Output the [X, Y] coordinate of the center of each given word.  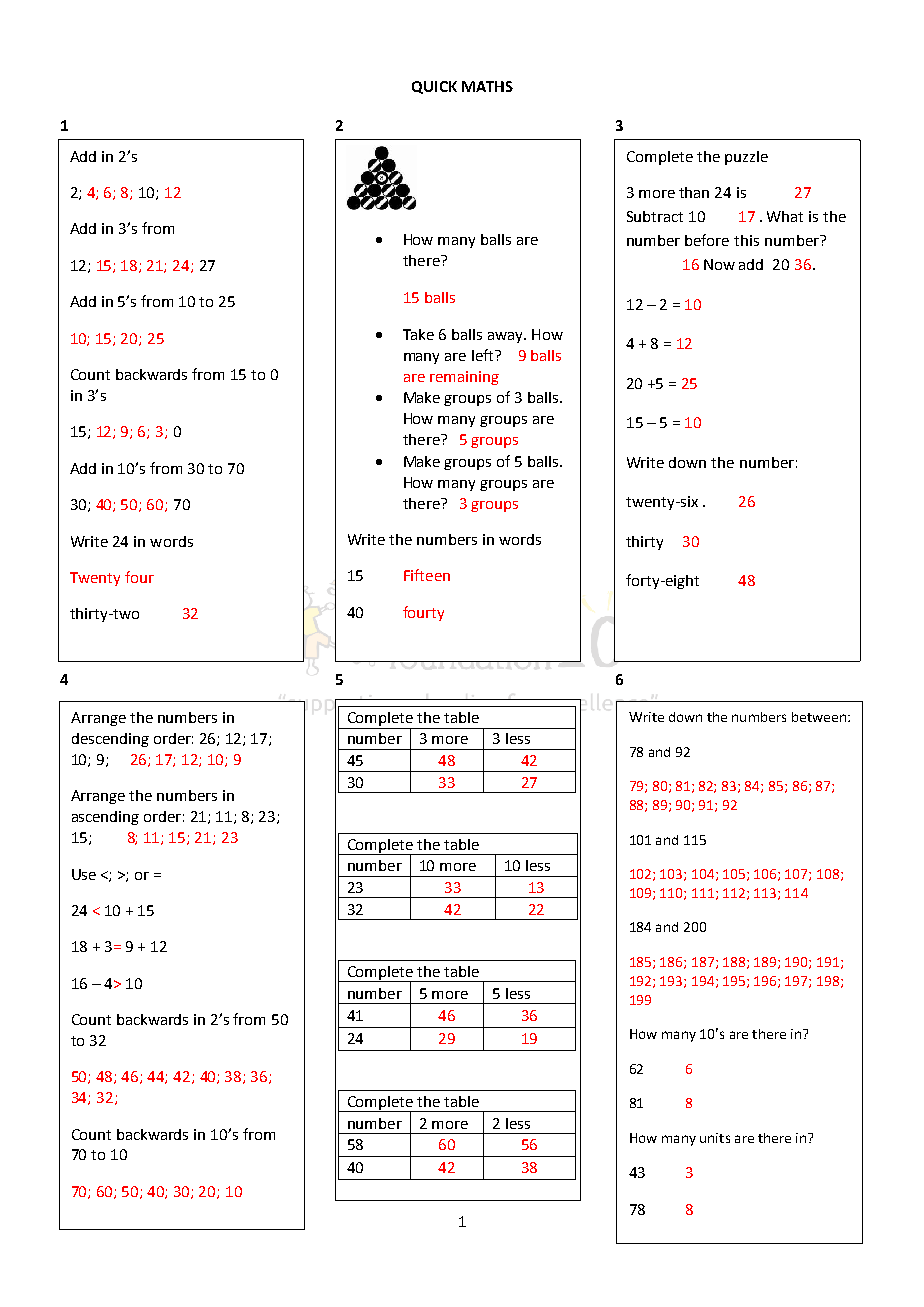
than [694, 192]
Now [719, 264]
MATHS [487, 86]
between [819, 717]
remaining [464, 378]
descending [110, 740]
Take [418, 334]
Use [84, 874]
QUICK [434, 87]
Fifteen [427, 575]
